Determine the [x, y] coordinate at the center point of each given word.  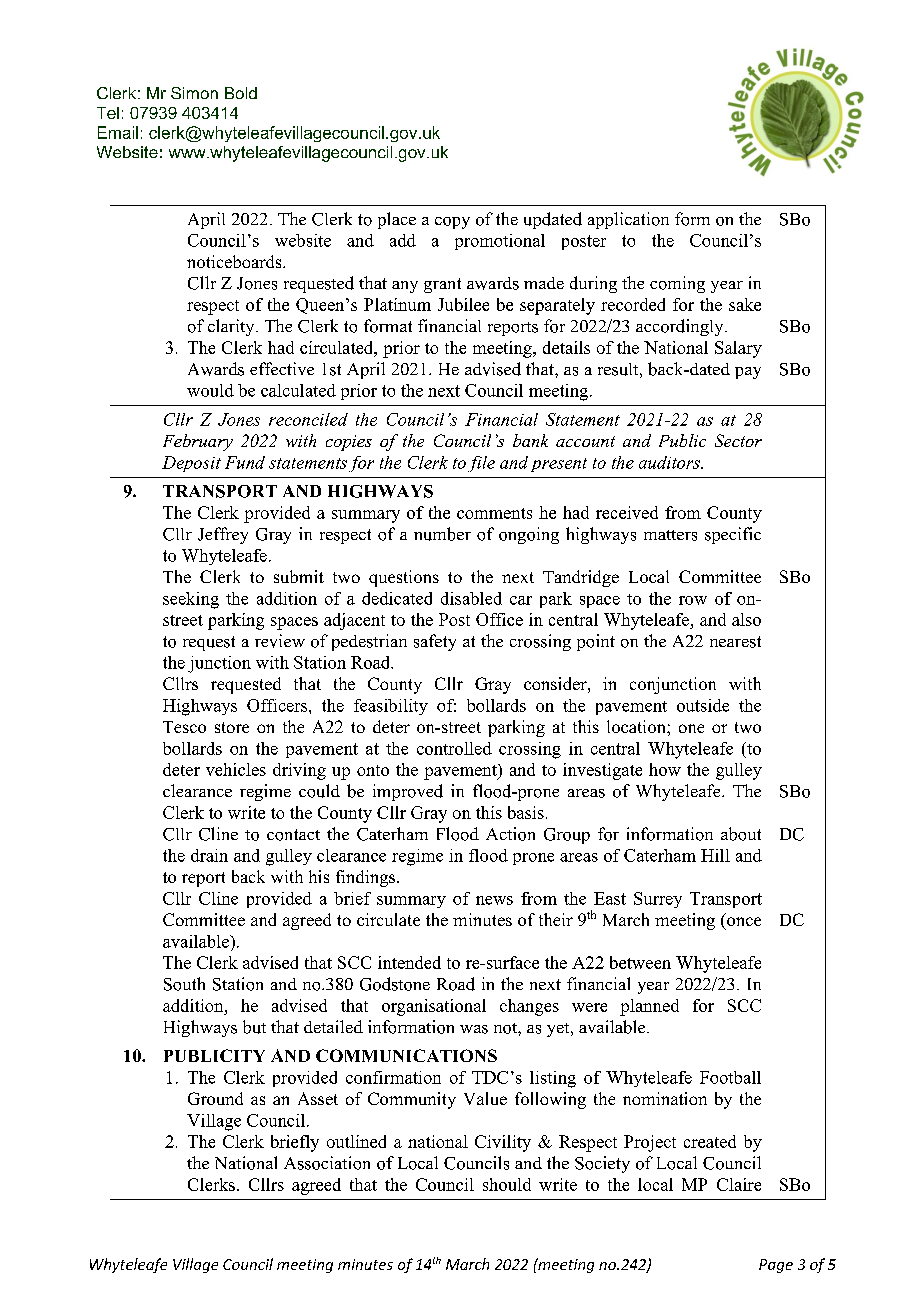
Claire [739, 1184]
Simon [194, 93]
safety [435, 642]
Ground [215, 1098]
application [628, 220]
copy [452, 223]
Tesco [184, 727]
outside [703, 705]
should [507, 1184]
